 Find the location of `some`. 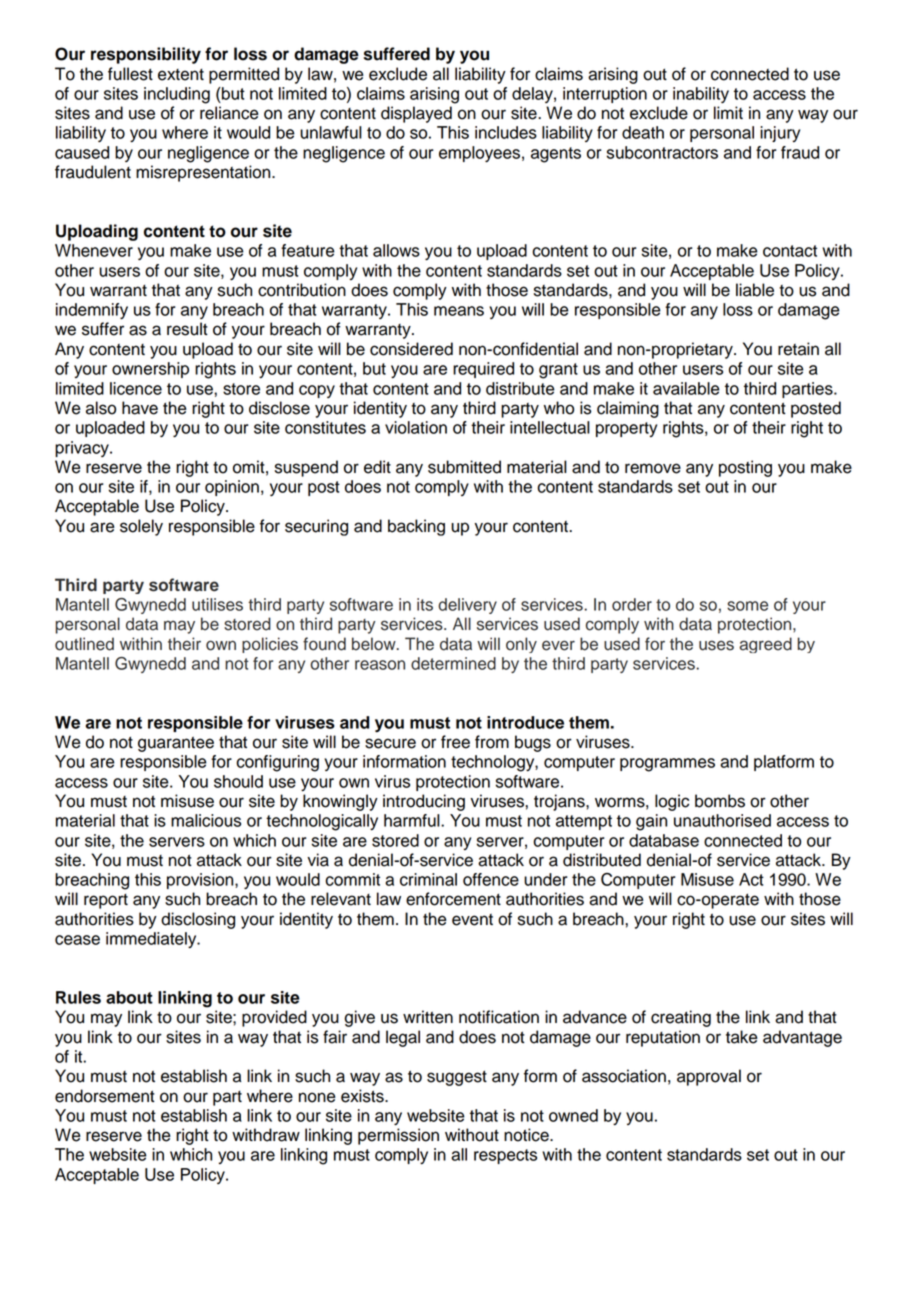

some is located at coordinates (747, 606).
